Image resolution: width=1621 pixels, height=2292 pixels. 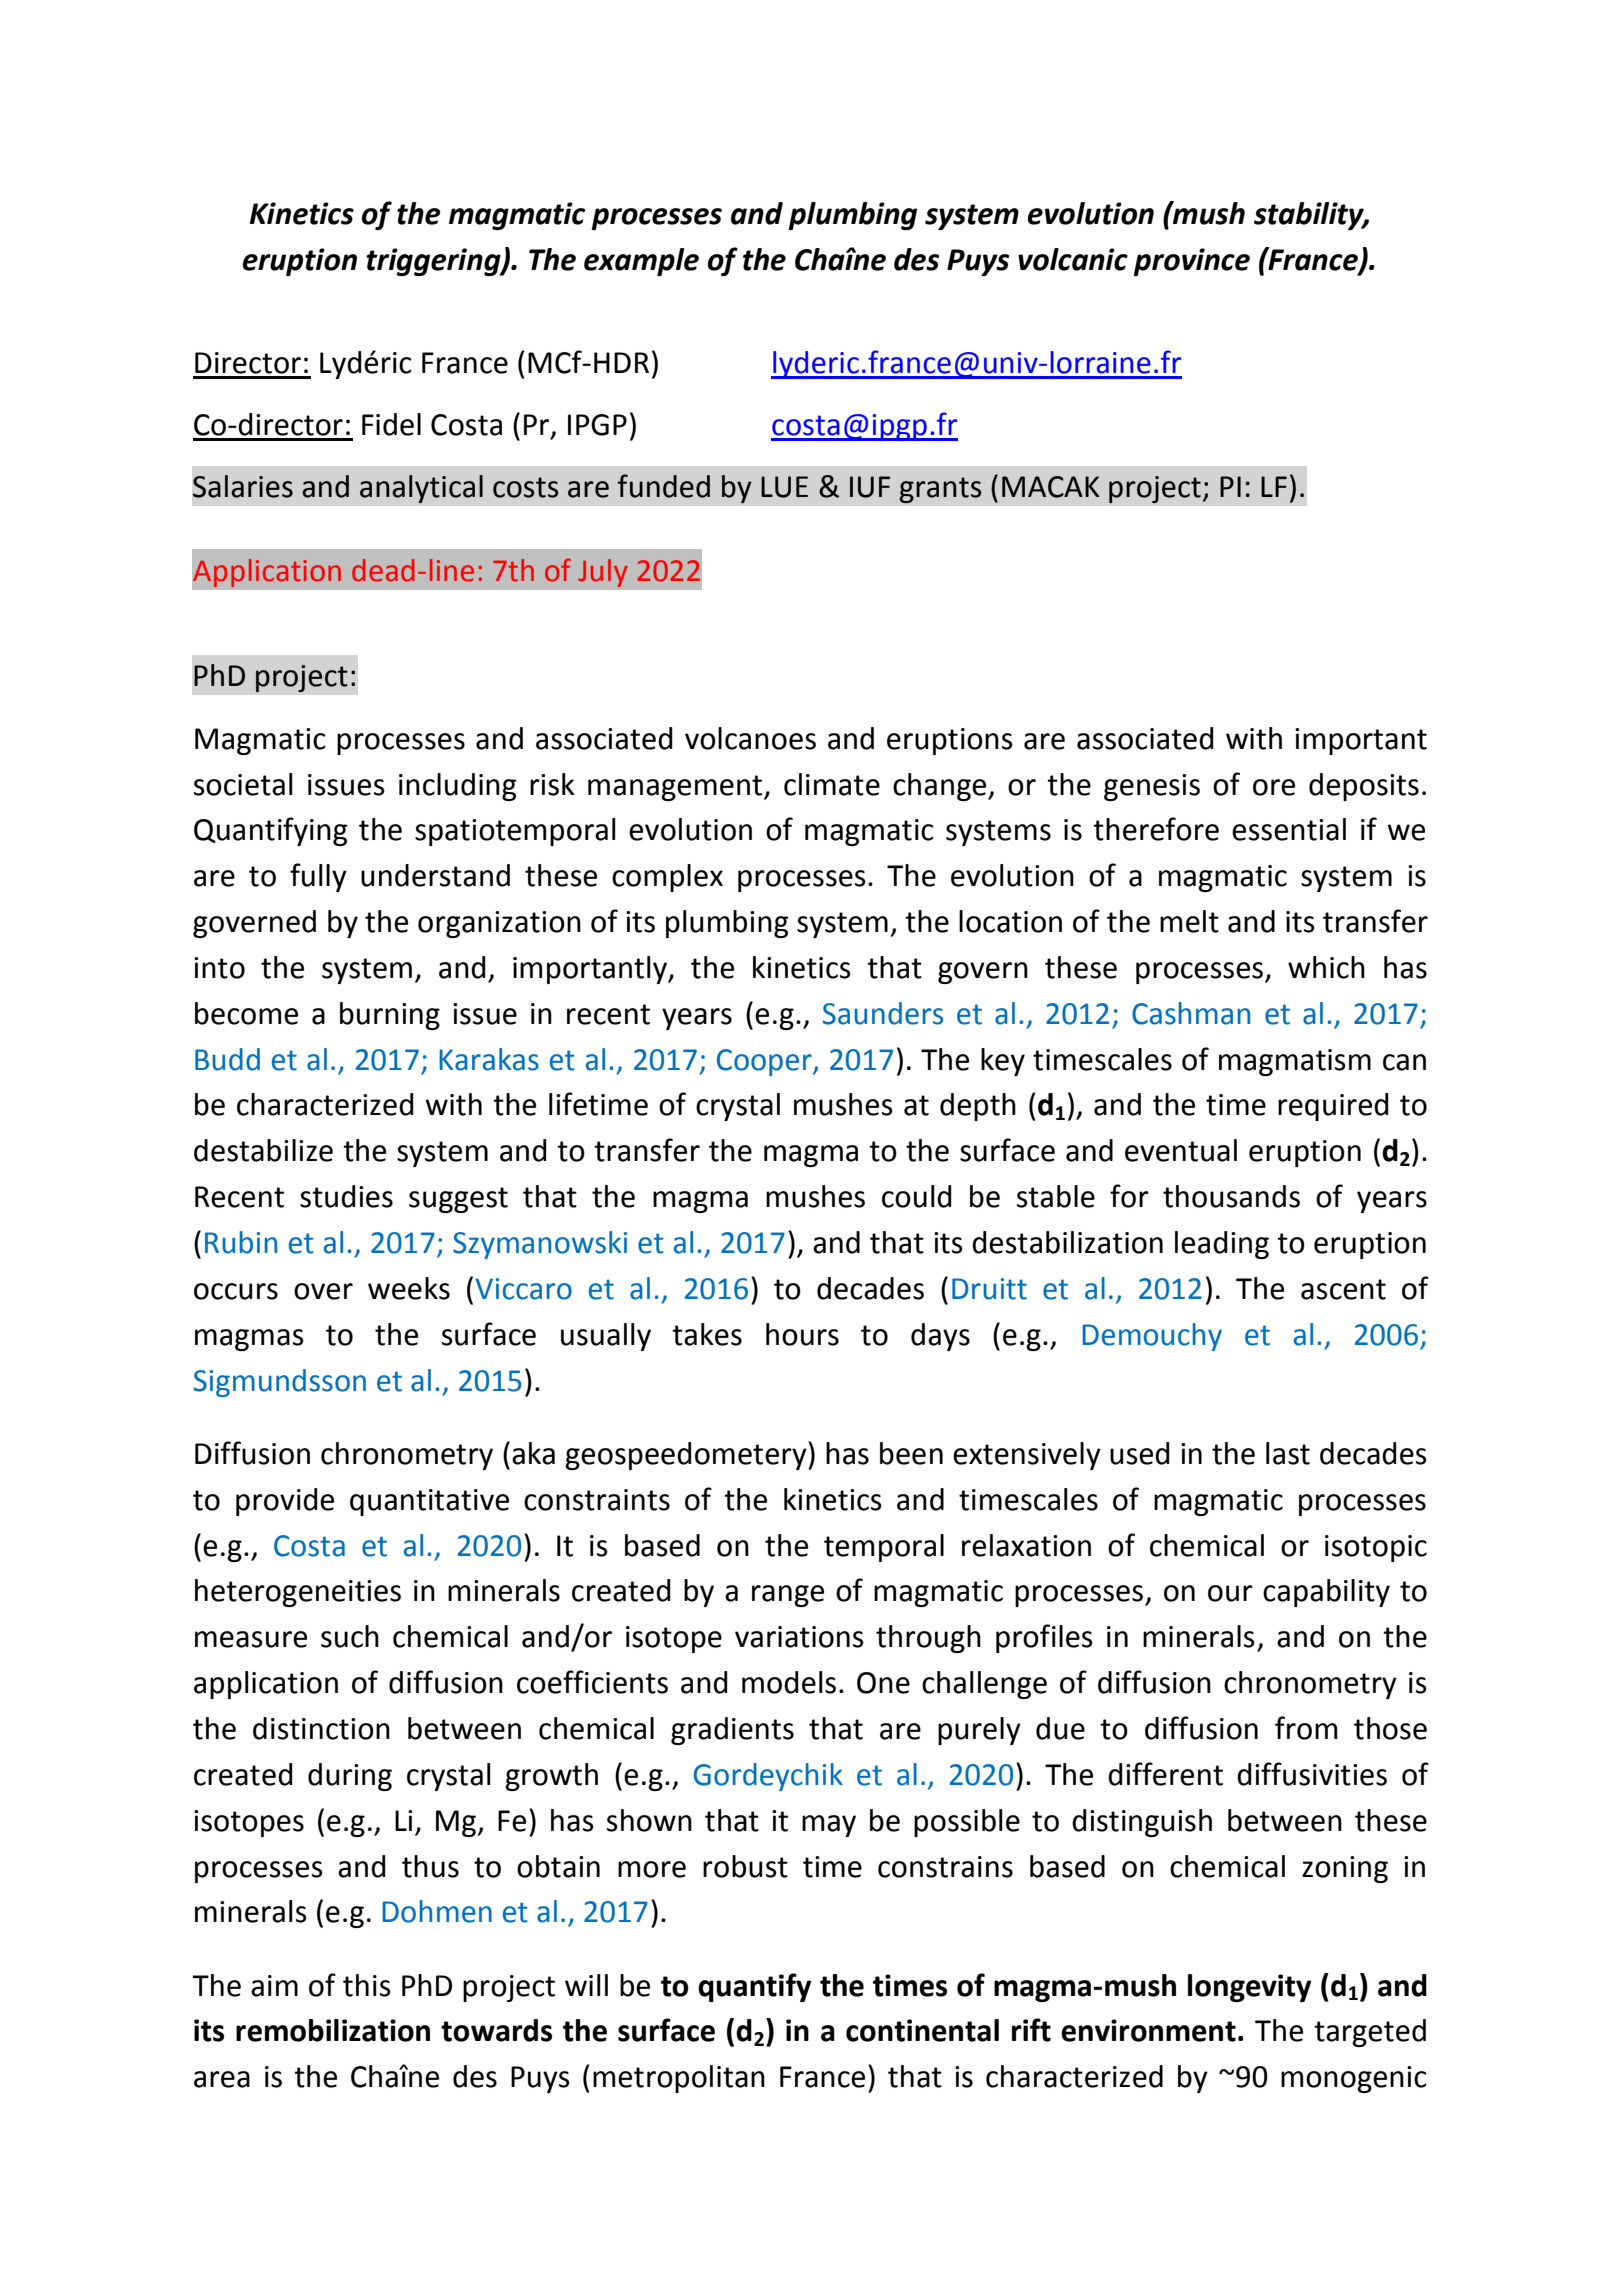 What do you see at coordinates (676, 788) in the screenshot?
I see `management` at bounding box center [676, 788].
